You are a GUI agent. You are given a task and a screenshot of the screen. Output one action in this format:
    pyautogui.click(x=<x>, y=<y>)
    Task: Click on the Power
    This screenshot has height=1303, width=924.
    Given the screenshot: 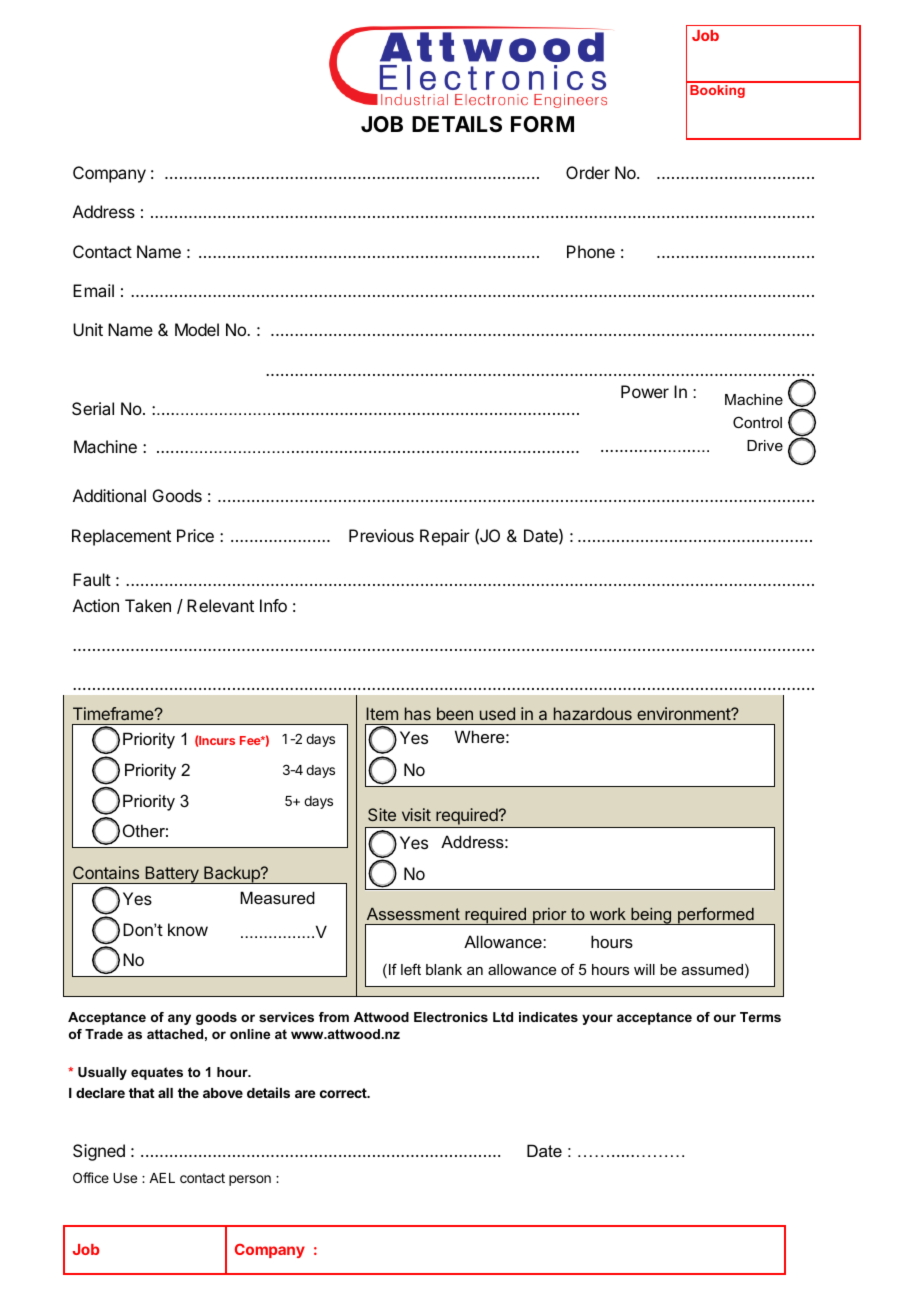 What is the action you would take?
    pyautogui.click(x=645, y=391)
